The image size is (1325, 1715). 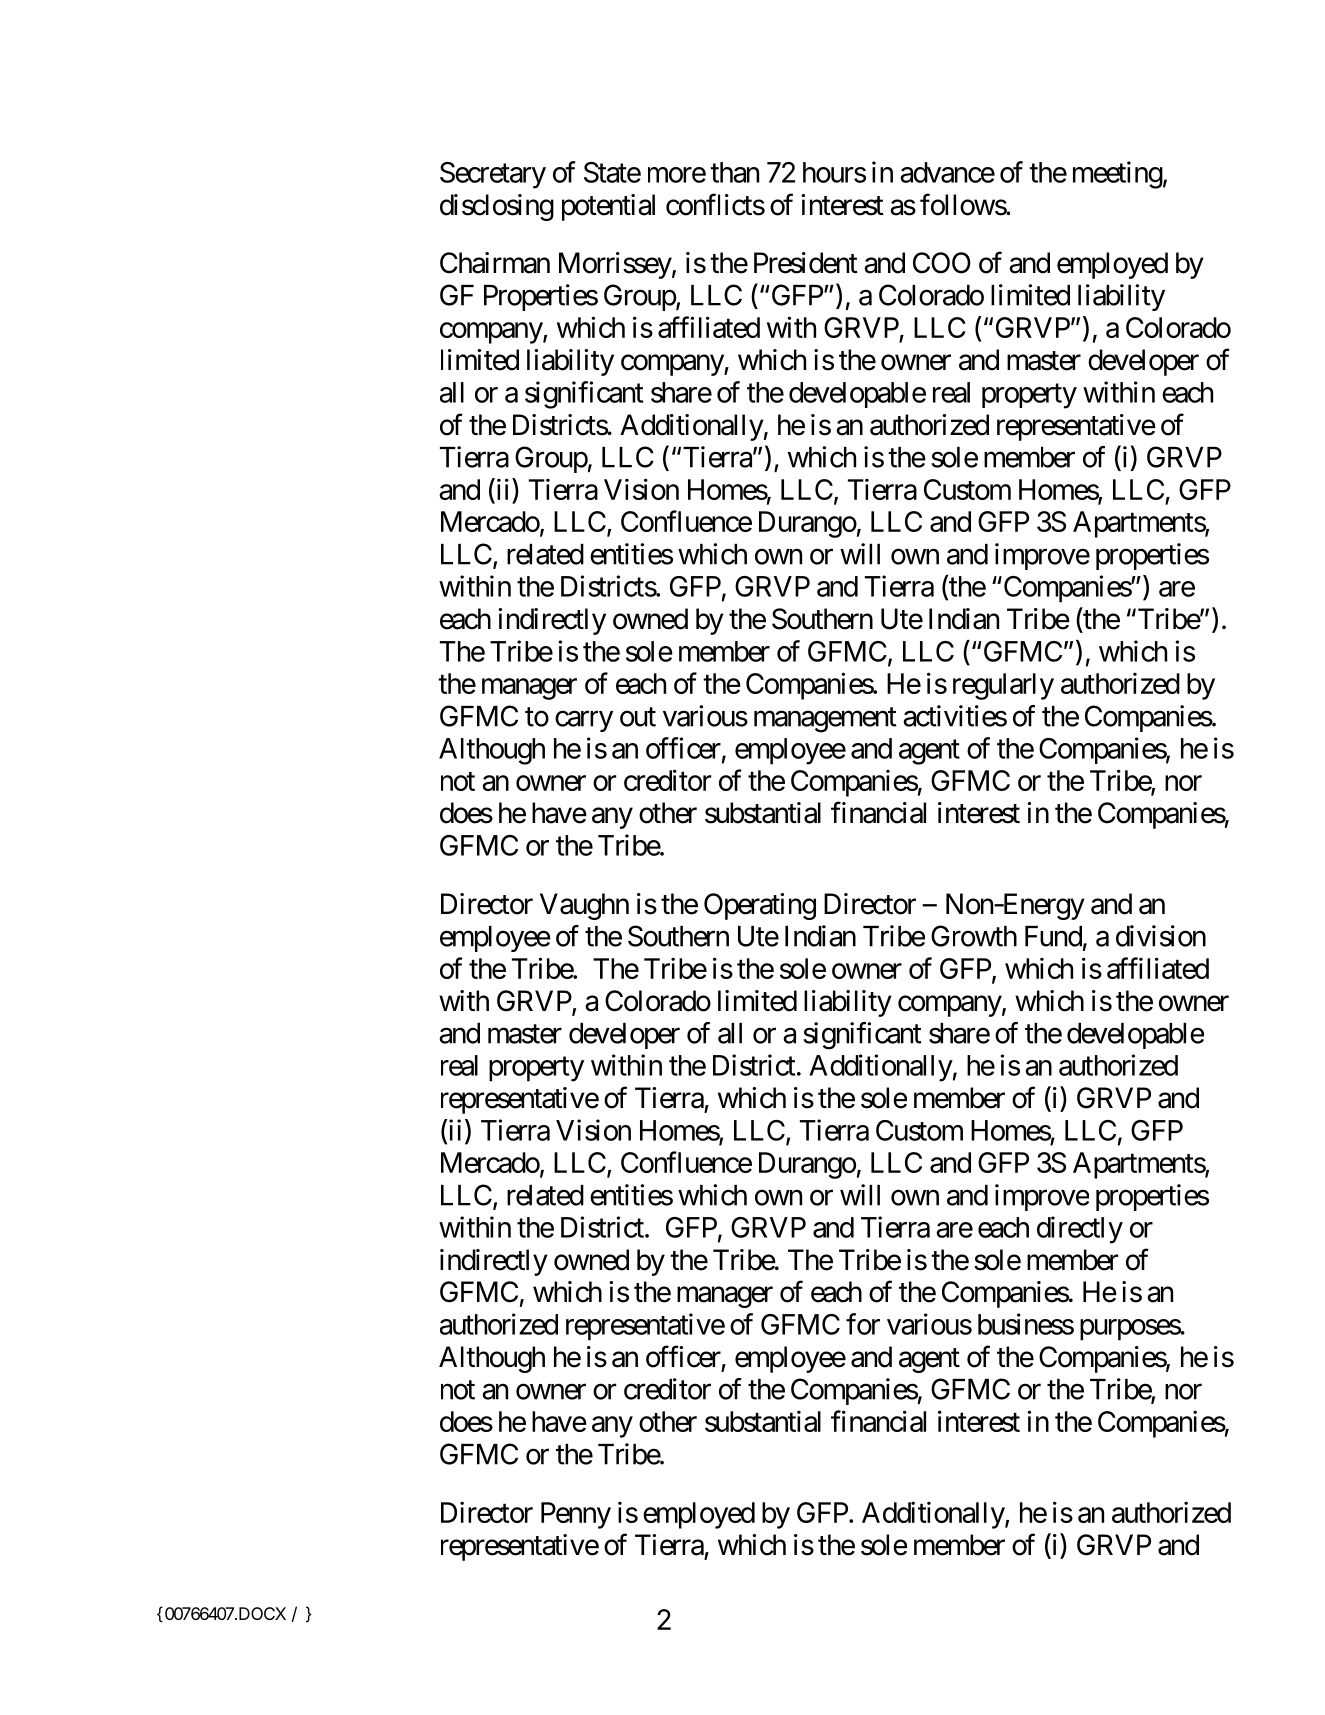 What do you see at coordinates (1003, 686) in the screenshot?
I see `regularly` at bounding box center [1003, 686].
